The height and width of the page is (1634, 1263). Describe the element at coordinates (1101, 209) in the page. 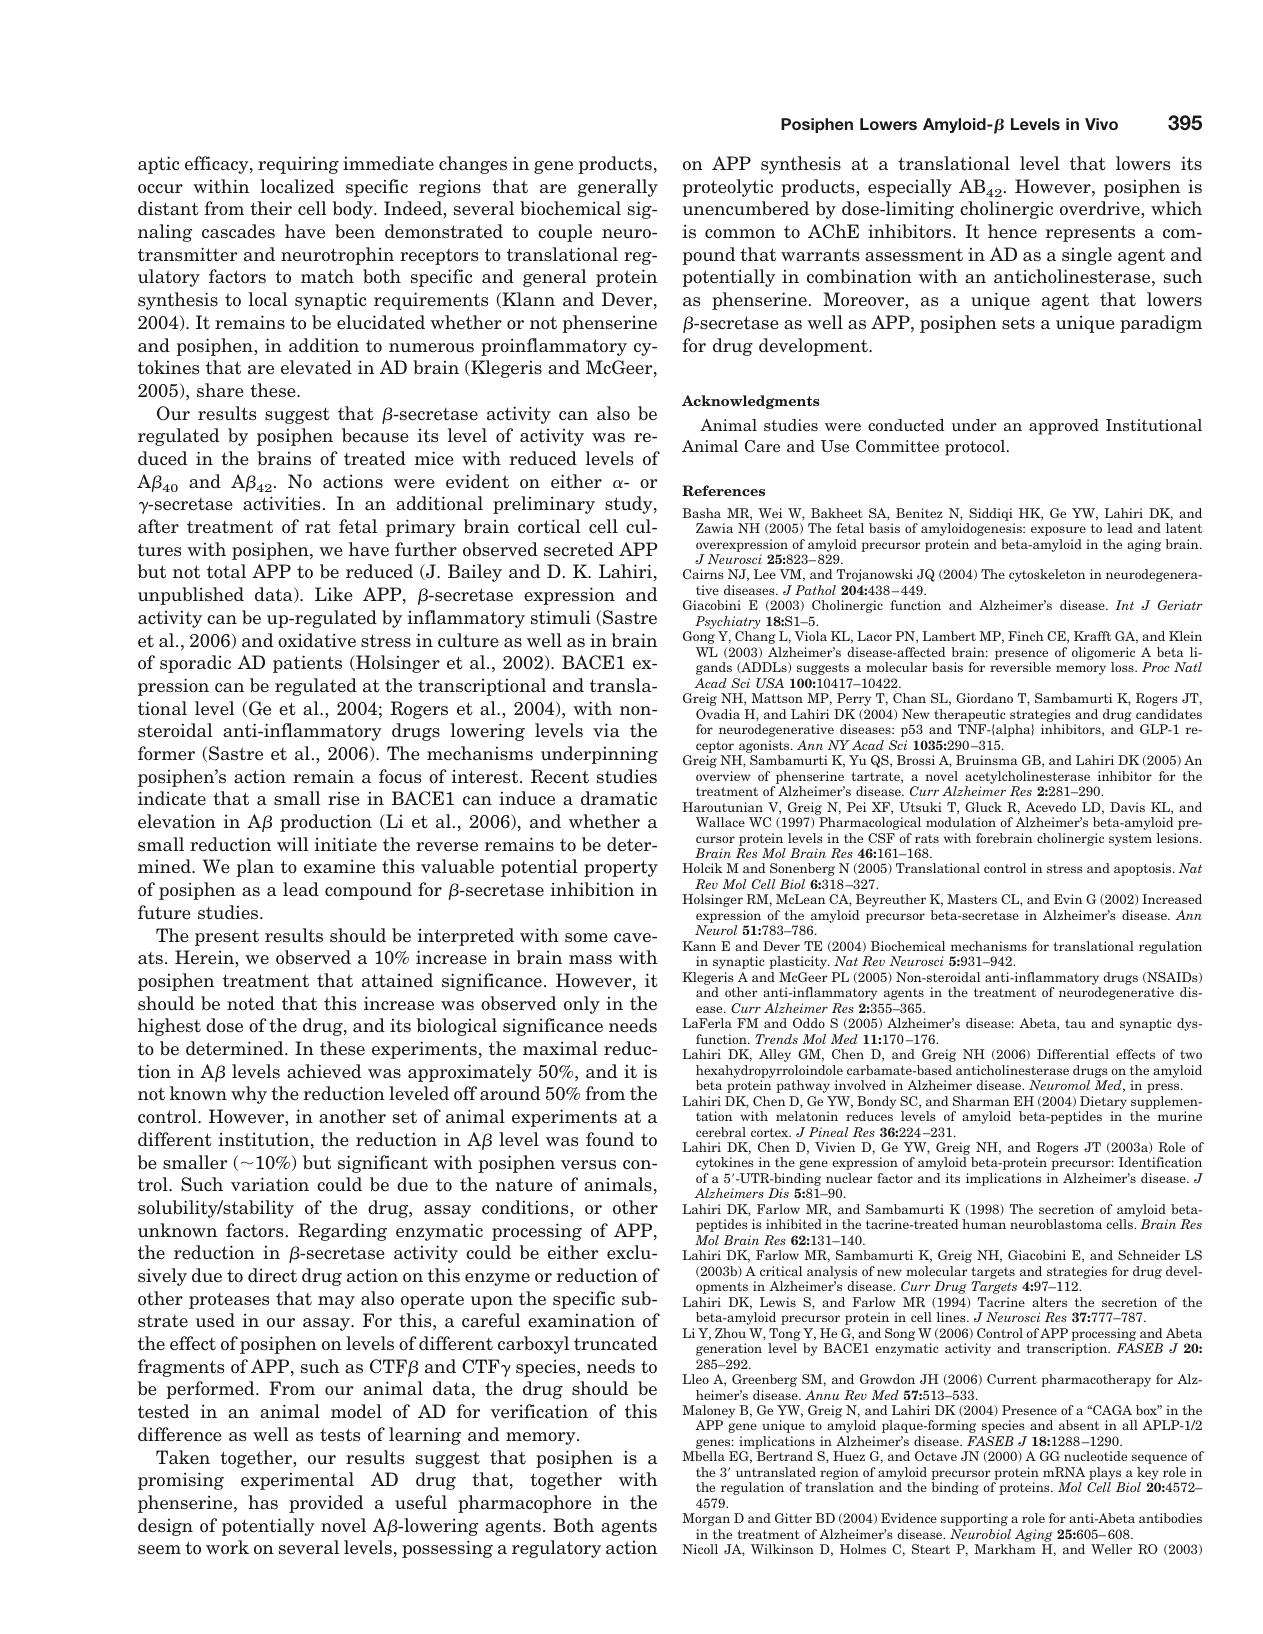

I see `overdrive` at that location.
